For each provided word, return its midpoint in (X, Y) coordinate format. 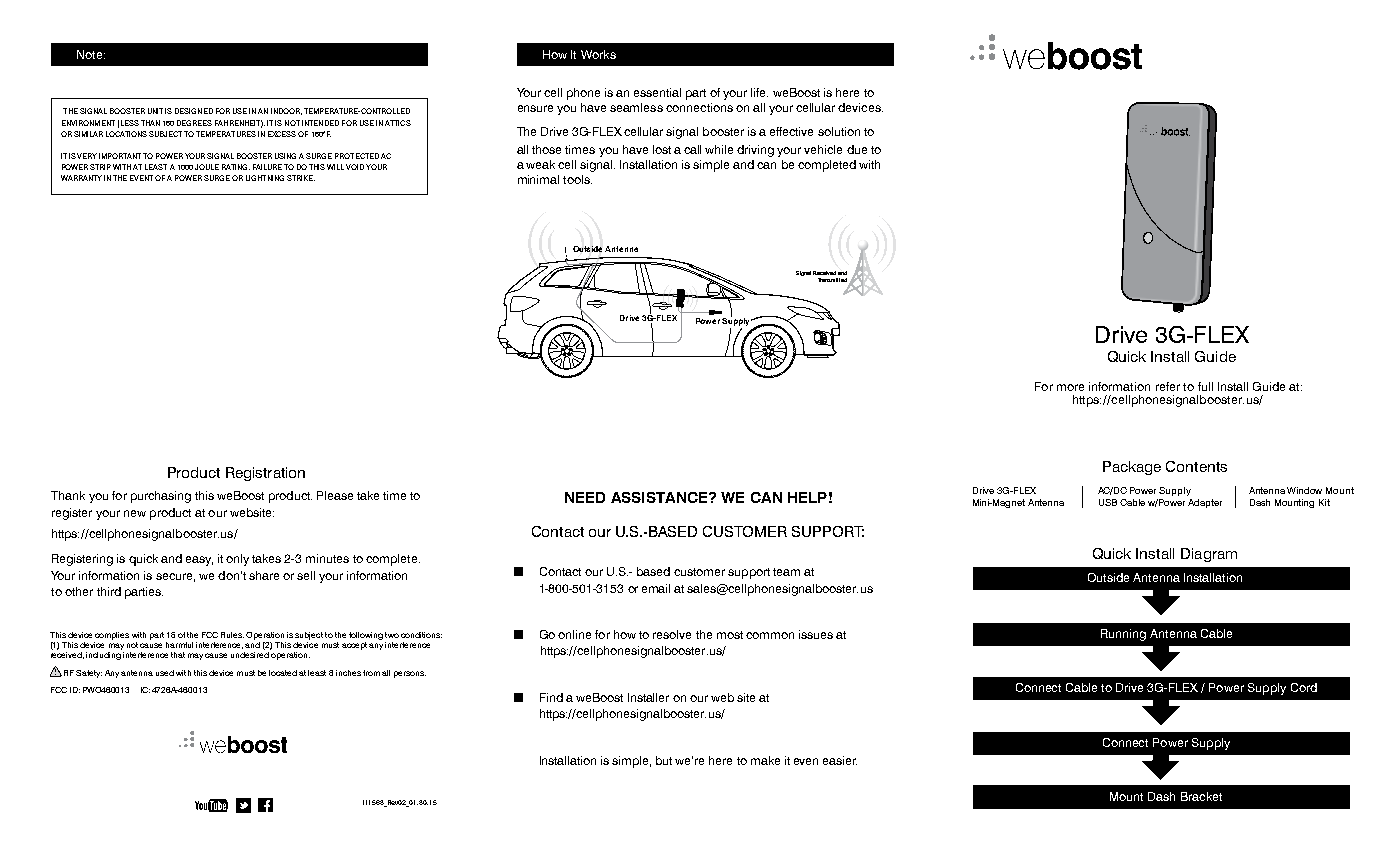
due (857, 149)
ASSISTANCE (660, 497)
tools (577, 179)
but (664, 760)
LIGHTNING (265, 178)
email (656, 588)
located (283, 673)
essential (657, 92)
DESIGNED (194, 111)
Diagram (1209, 555)
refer (1168, 386)
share (264, 575)
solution (839, 131)
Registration (265, 474)
